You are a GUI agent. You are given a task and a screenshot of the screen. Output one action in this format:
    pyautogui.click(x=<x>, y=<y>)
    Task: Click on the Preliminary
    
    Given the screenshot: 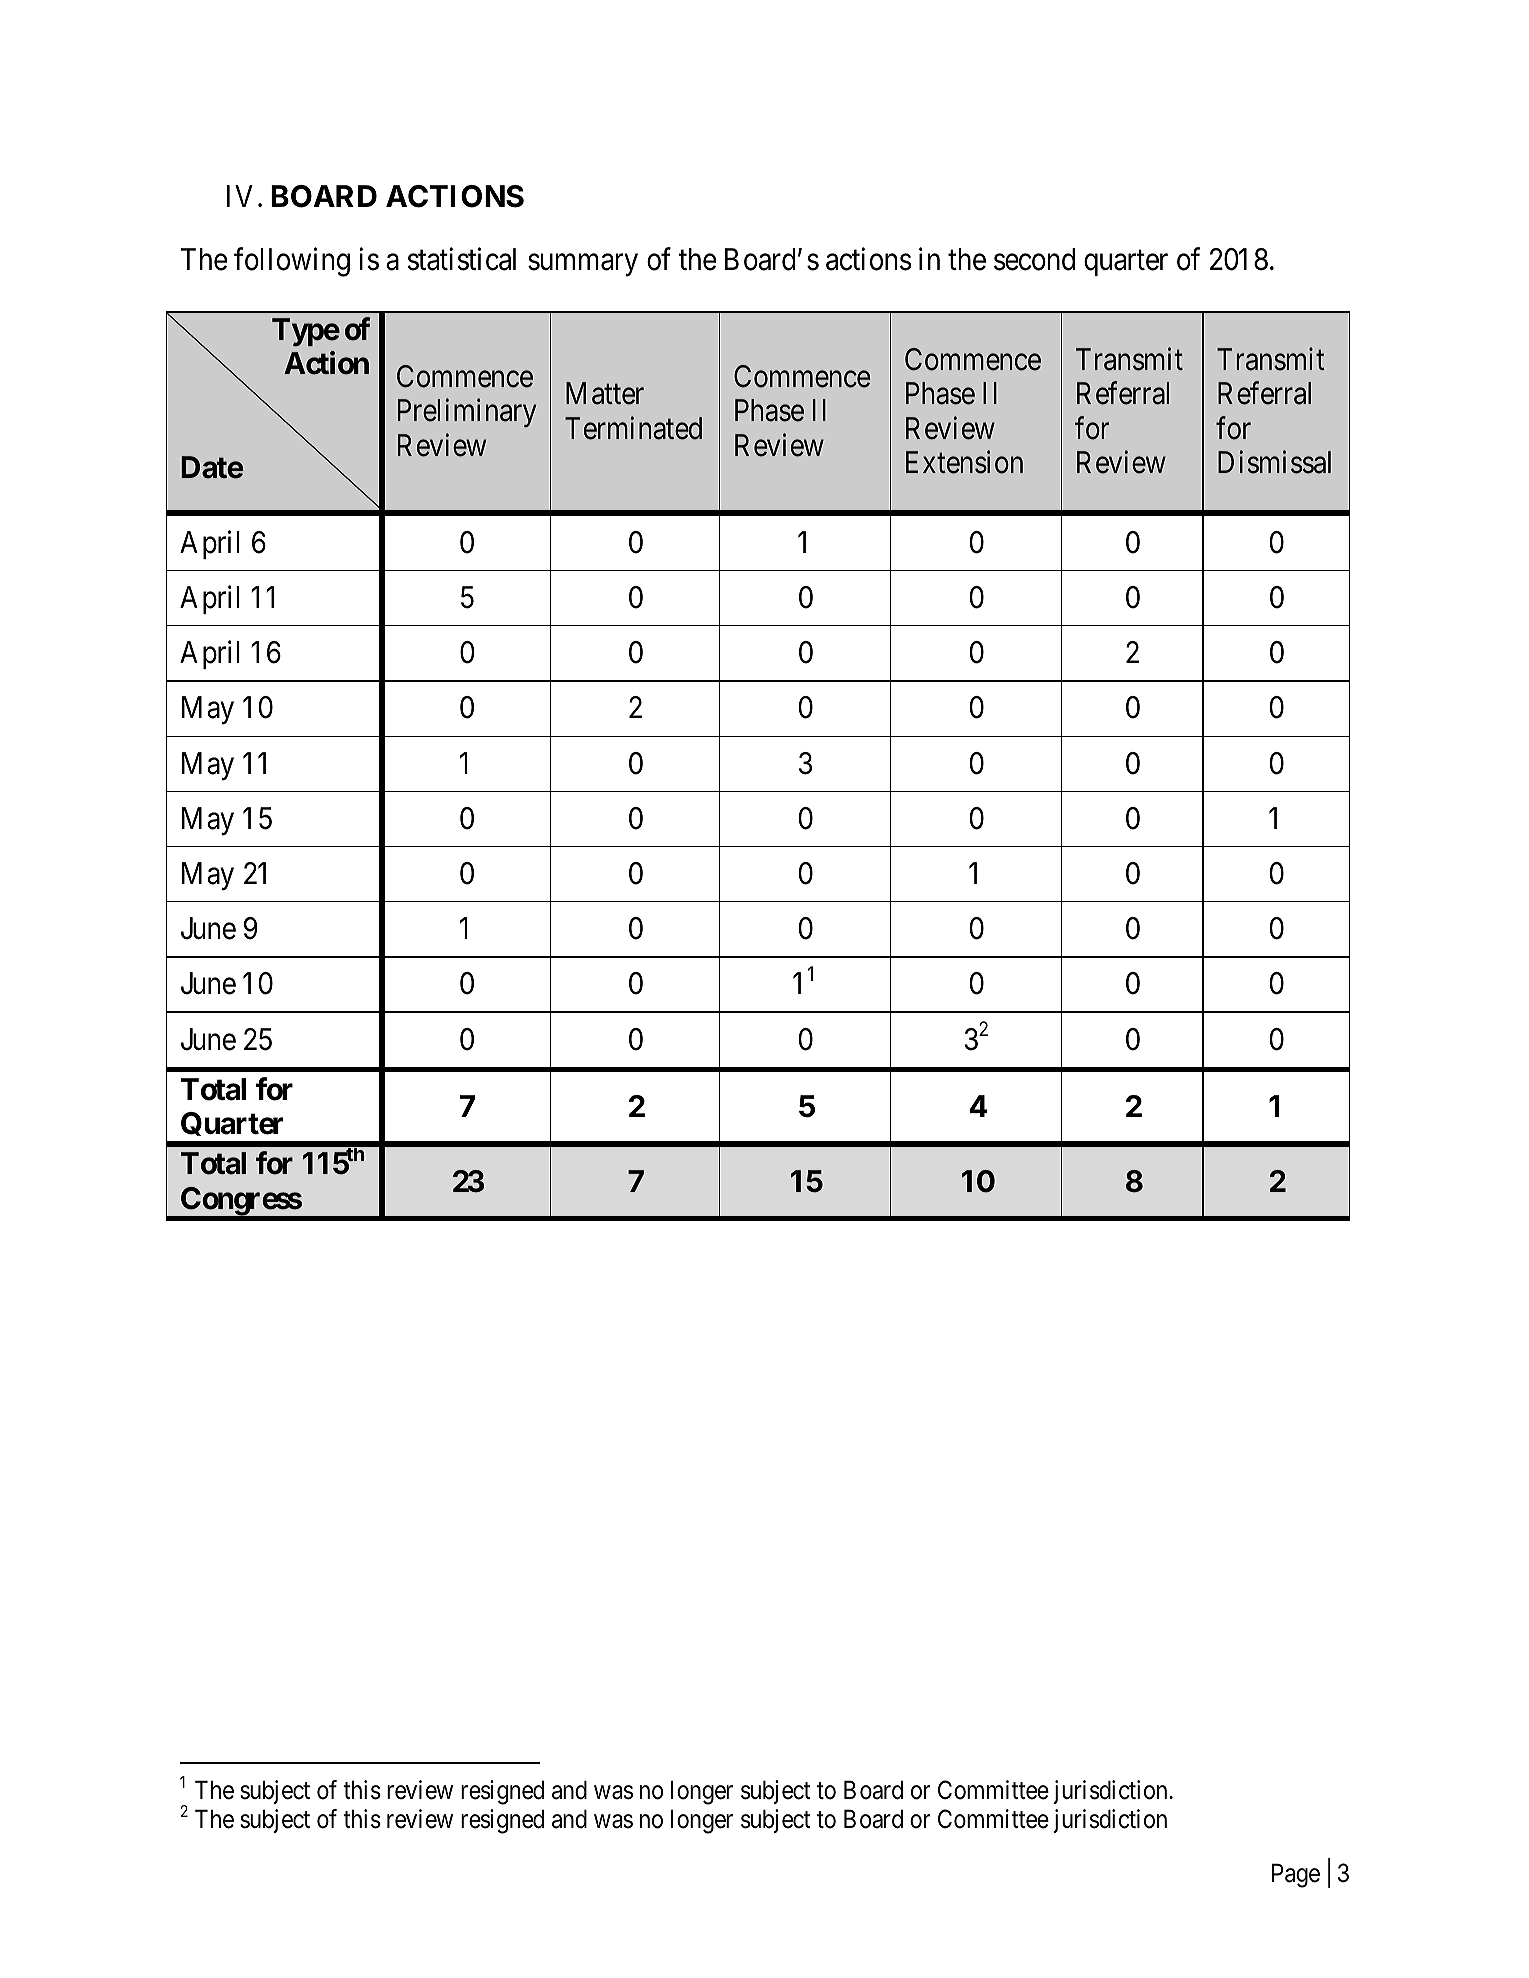 What is the action you would take?
    pyautogui.click(x=467, y=413)
